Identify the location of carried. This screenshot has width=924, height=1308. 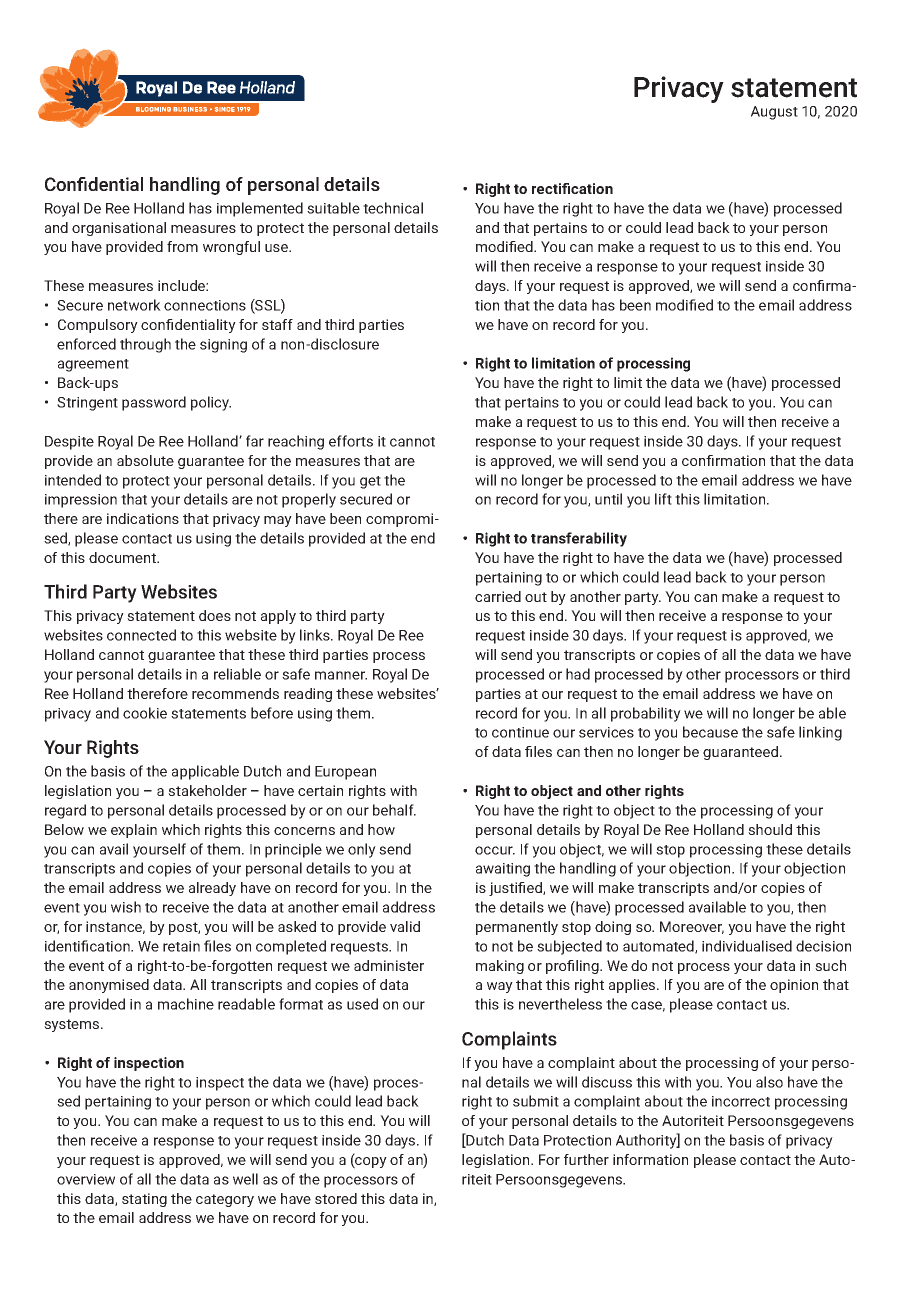
(498, 596).
